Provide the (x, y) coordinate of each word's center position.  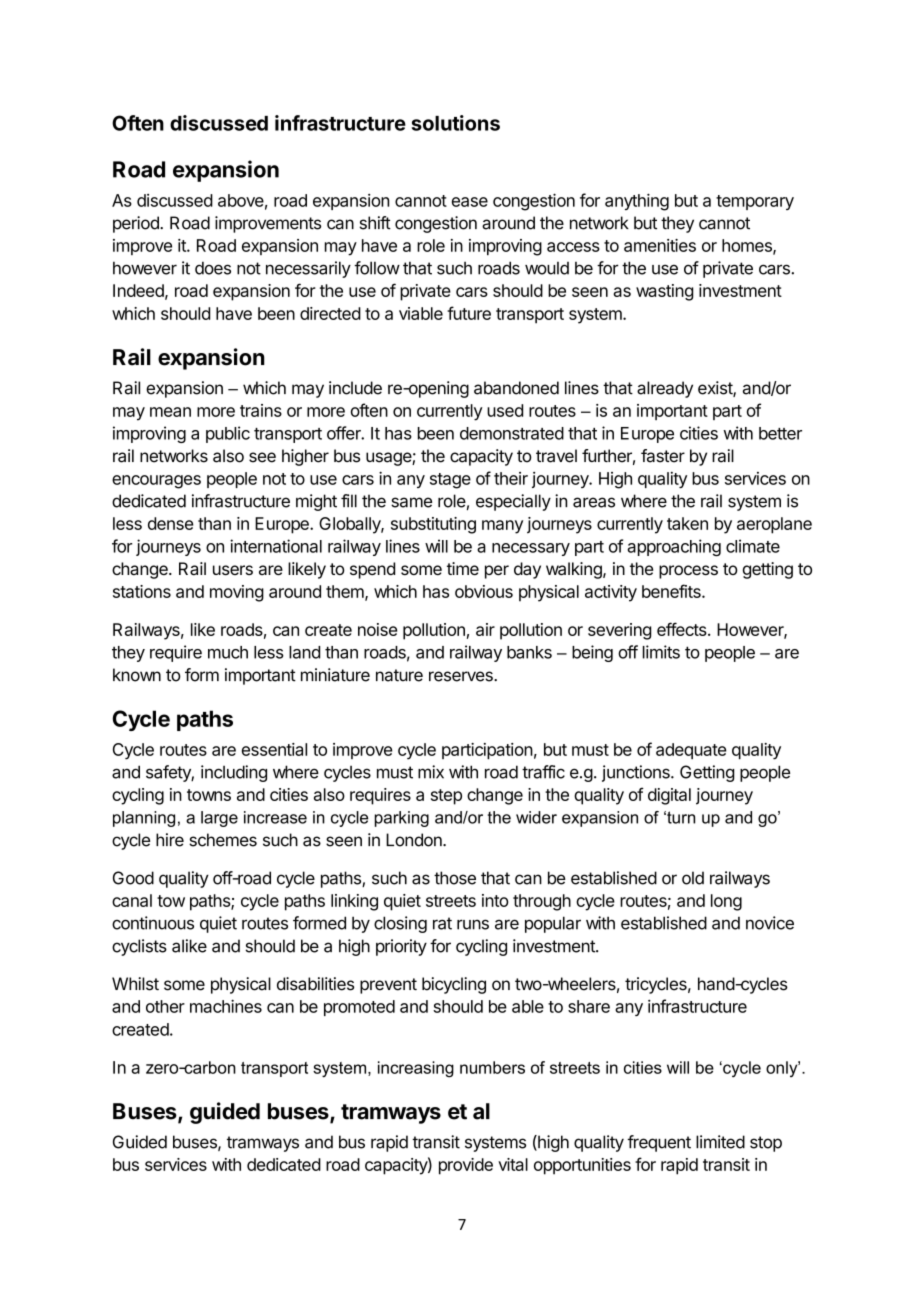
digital (669, 796)
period (137, 224)
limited (720, 1142)
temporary (755, 202)
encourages (156, 482)
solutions (455, 123)
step (446, 797)
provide (466, 1166)
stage (450, 481)
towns (209, 795)
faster (663, 456)
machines (226, 1006)
